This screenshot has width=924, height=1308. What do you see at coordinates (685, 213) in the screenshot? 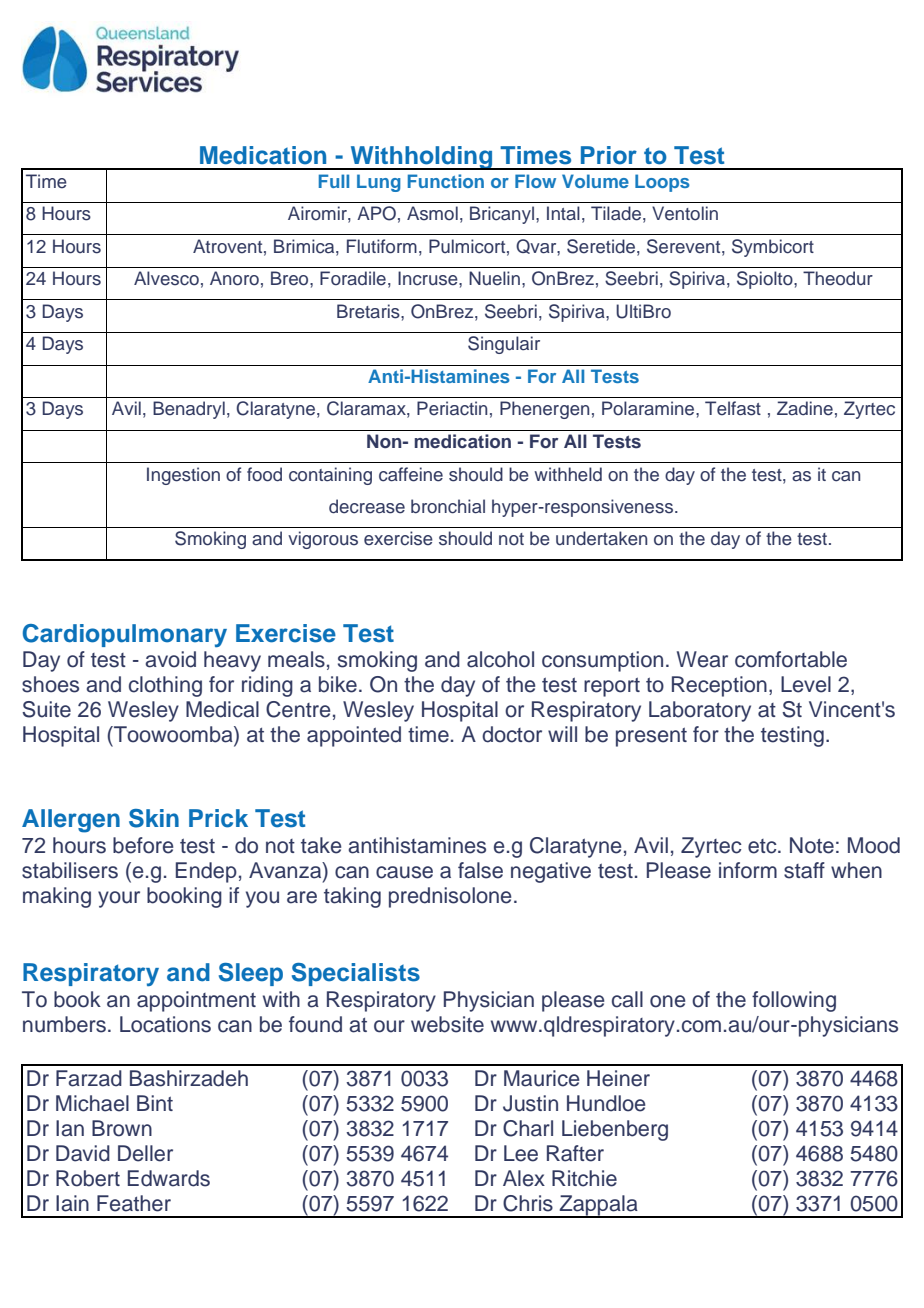
I see `Ventolin` at bounding box center [685, 213].
